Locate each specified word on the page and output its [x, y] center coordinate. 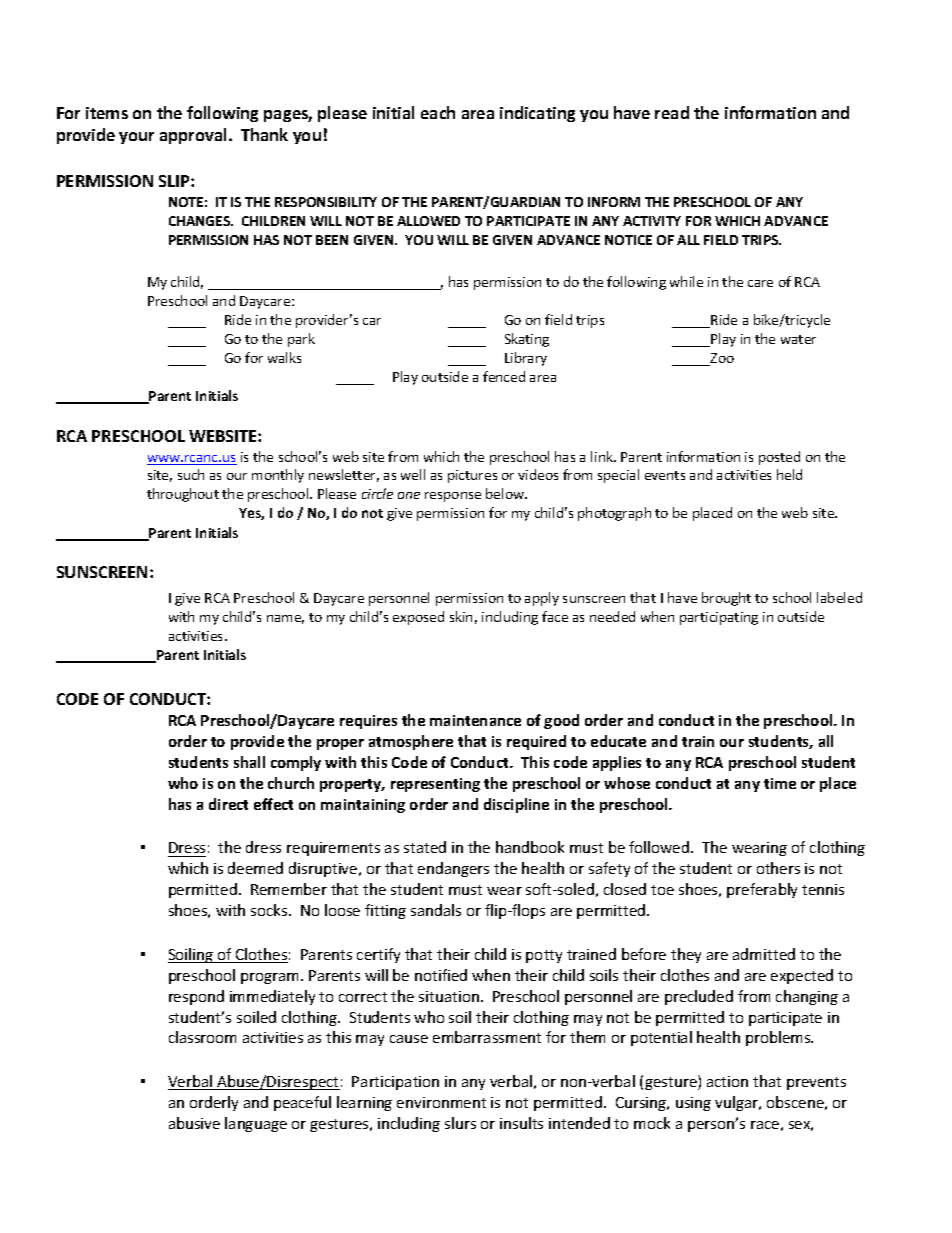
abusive [194, 1123]
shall [249, 762]
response [453, 497]
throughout [183, 495]
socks [270, 910]
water [798, 339]
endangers [453, 869]
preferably [762, 890]
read [672, 112]
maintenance [475, 720]
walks [284, 357]
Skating [527, 340]
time [780, 783]
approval [193, 136]
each [438, 112]
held [789, 474]
